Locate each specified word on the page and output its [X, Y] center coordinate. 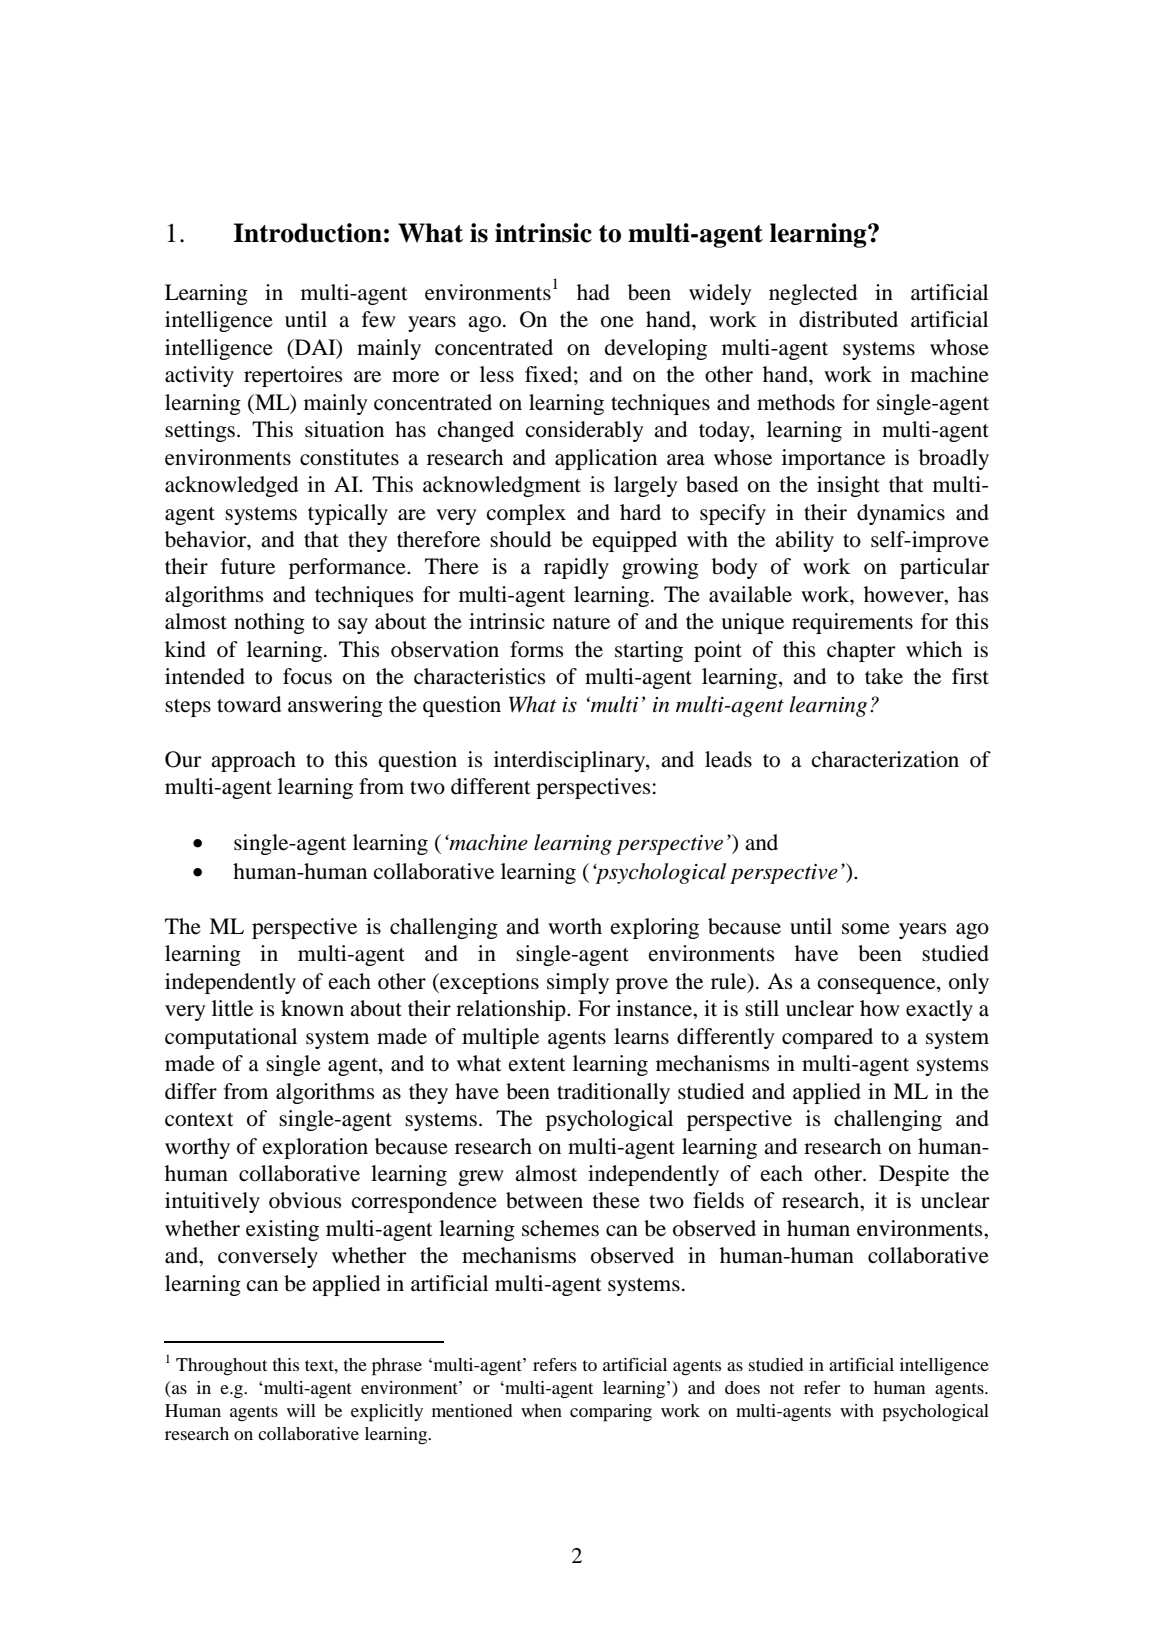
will [301, 1410]
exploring [655, 928]
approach [253, 761]
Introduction [307, 233]
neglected [813, 294]
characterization [885, 759]
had [593, 292]
